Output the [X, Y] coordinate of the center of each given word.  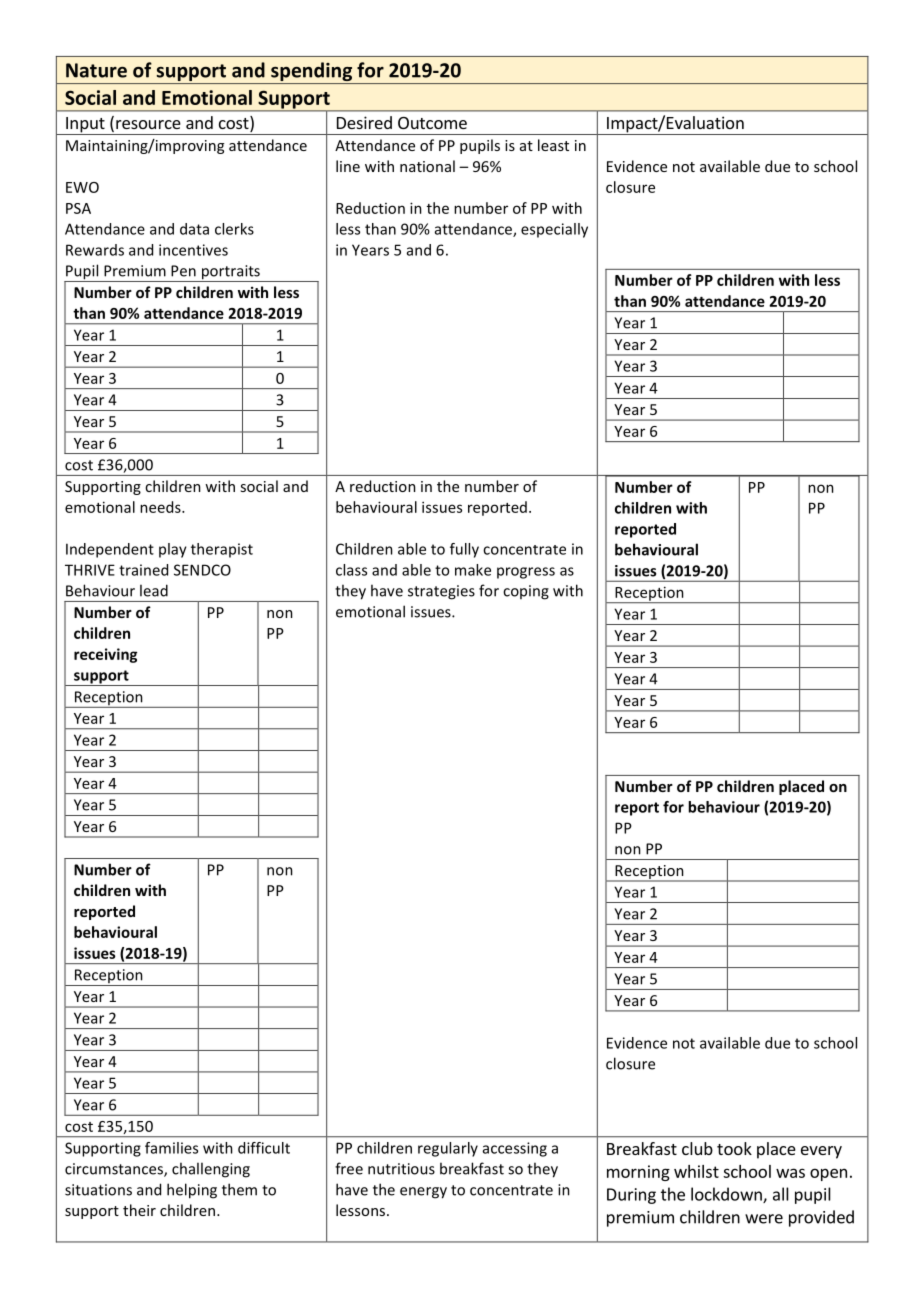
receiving [105, 655]
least [553, 145]
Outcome [432, 123]
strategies [441, 592]
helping [192, 1191]
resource [148, 124]
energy [423, 1193]
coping [526, 592]
